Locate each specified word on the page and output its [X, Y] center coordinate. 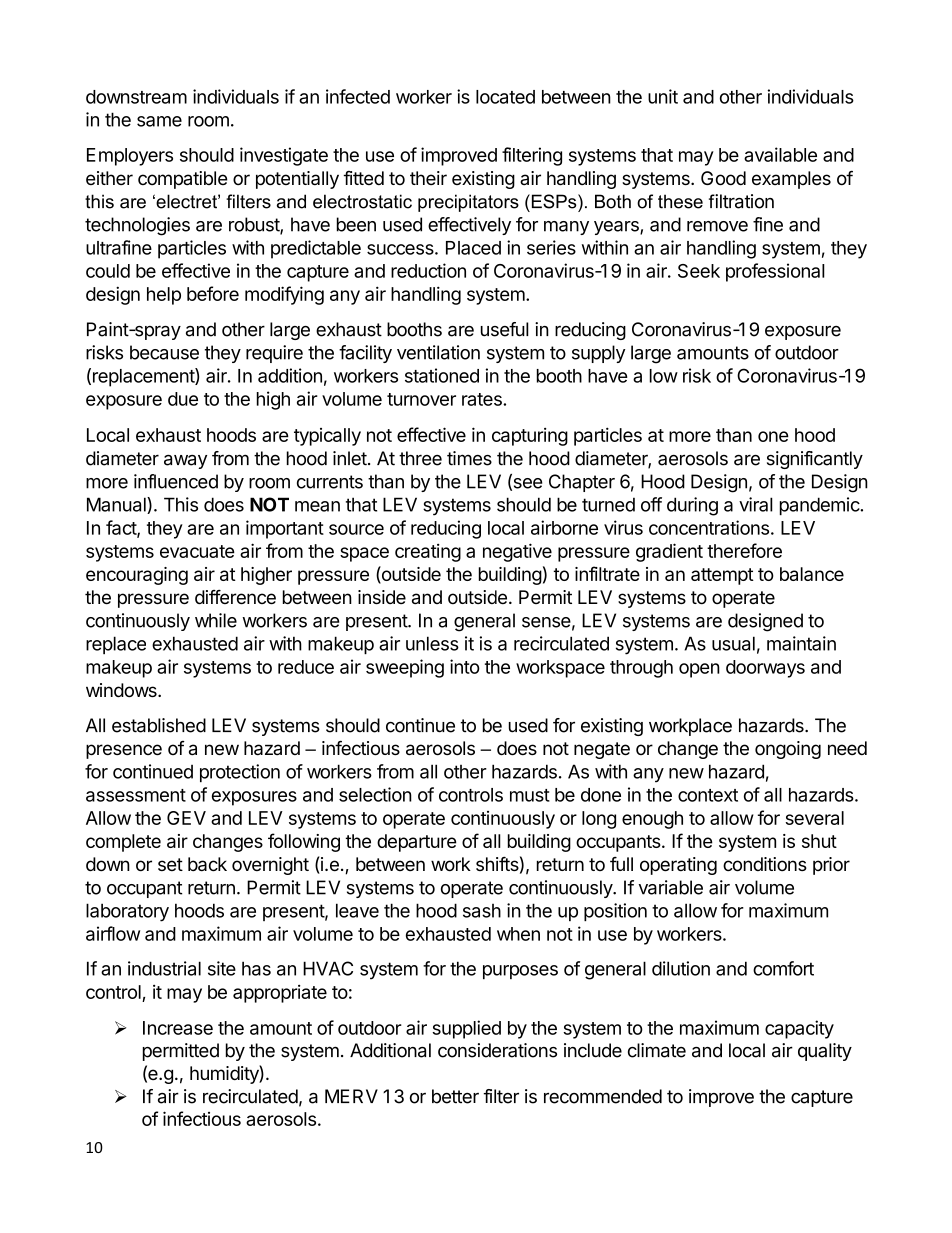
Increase [178, 1028]
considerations [497, 1050]
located [505, 97]
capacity [799, 1029]
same [159, 121]
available [780, 154]
